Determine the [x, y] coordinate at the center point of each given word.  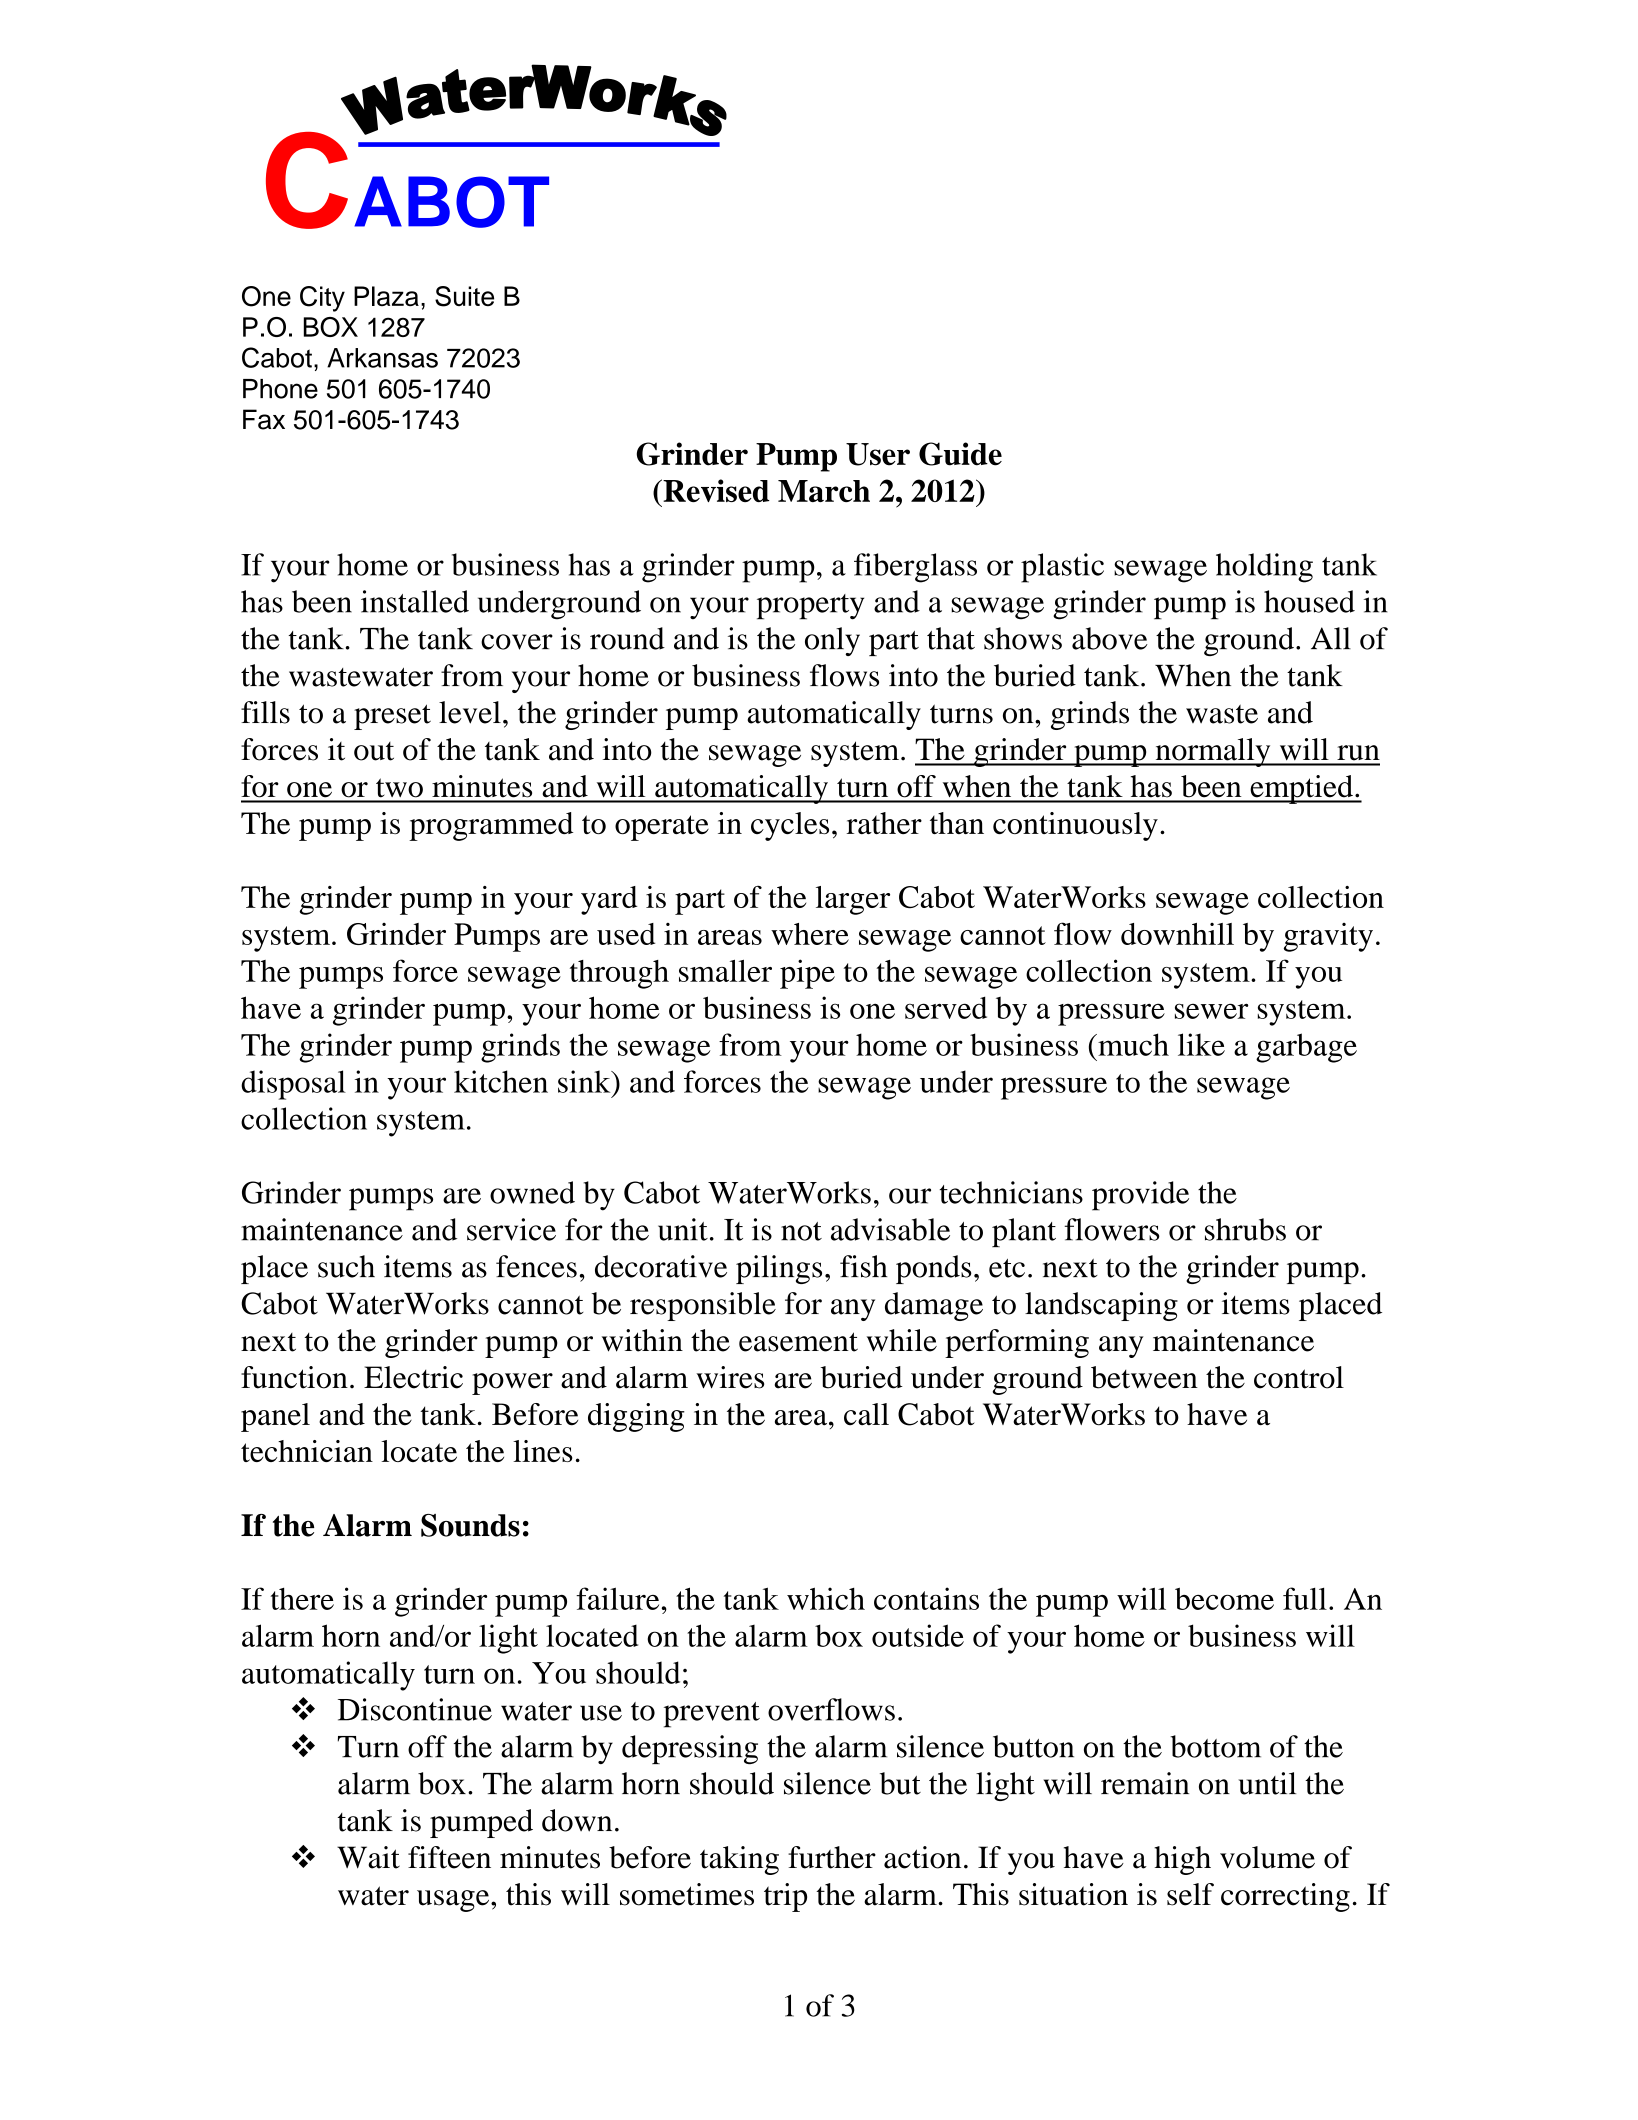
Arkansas [382, 358]
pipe [807, 974]
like [1201, 1044]
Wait [368, 1857]
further [832, 1857]
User [878, 454]
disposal [293, 1085]
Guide [960, 454]
